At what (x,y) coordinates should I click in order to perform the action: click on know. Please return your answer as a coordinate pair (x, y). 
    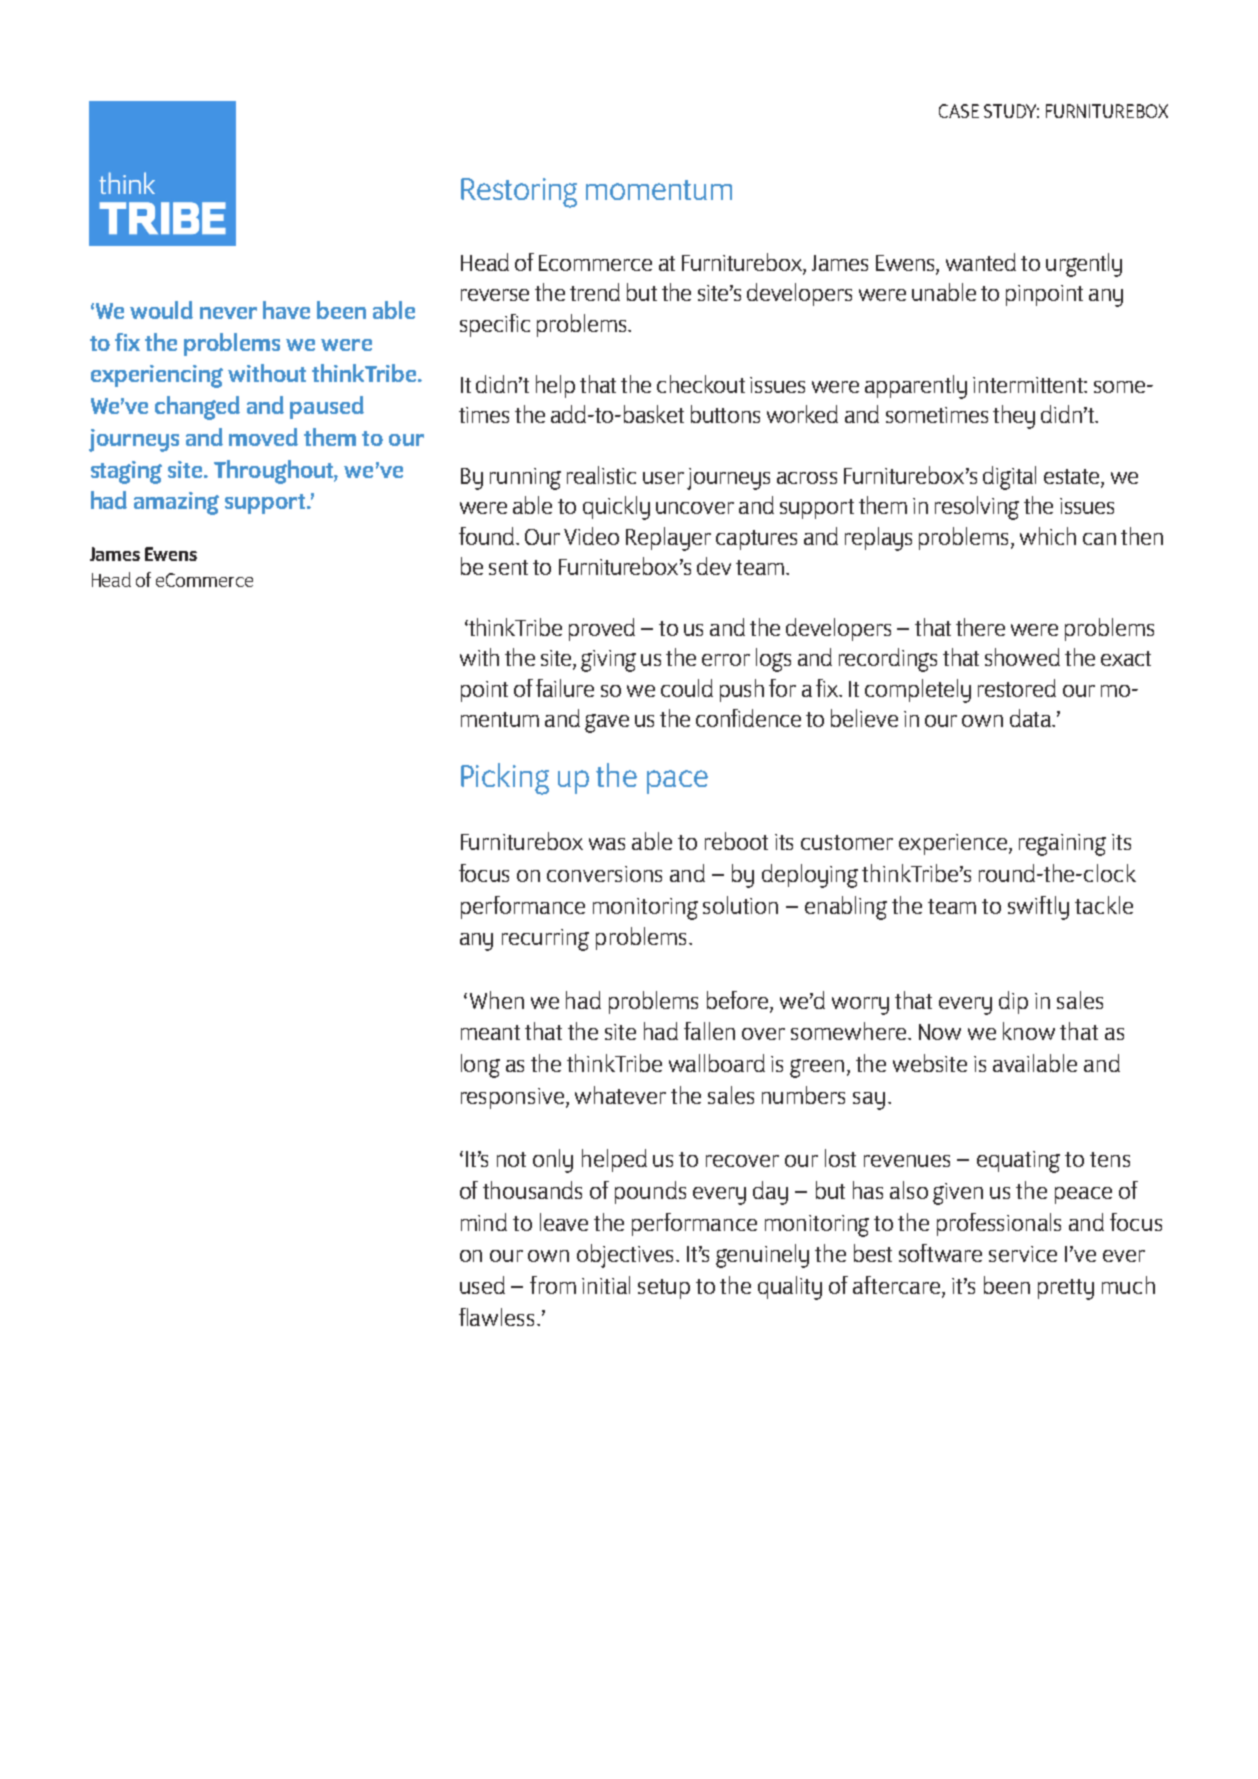
    Looking at the image, I should click on (1029, 1031).
